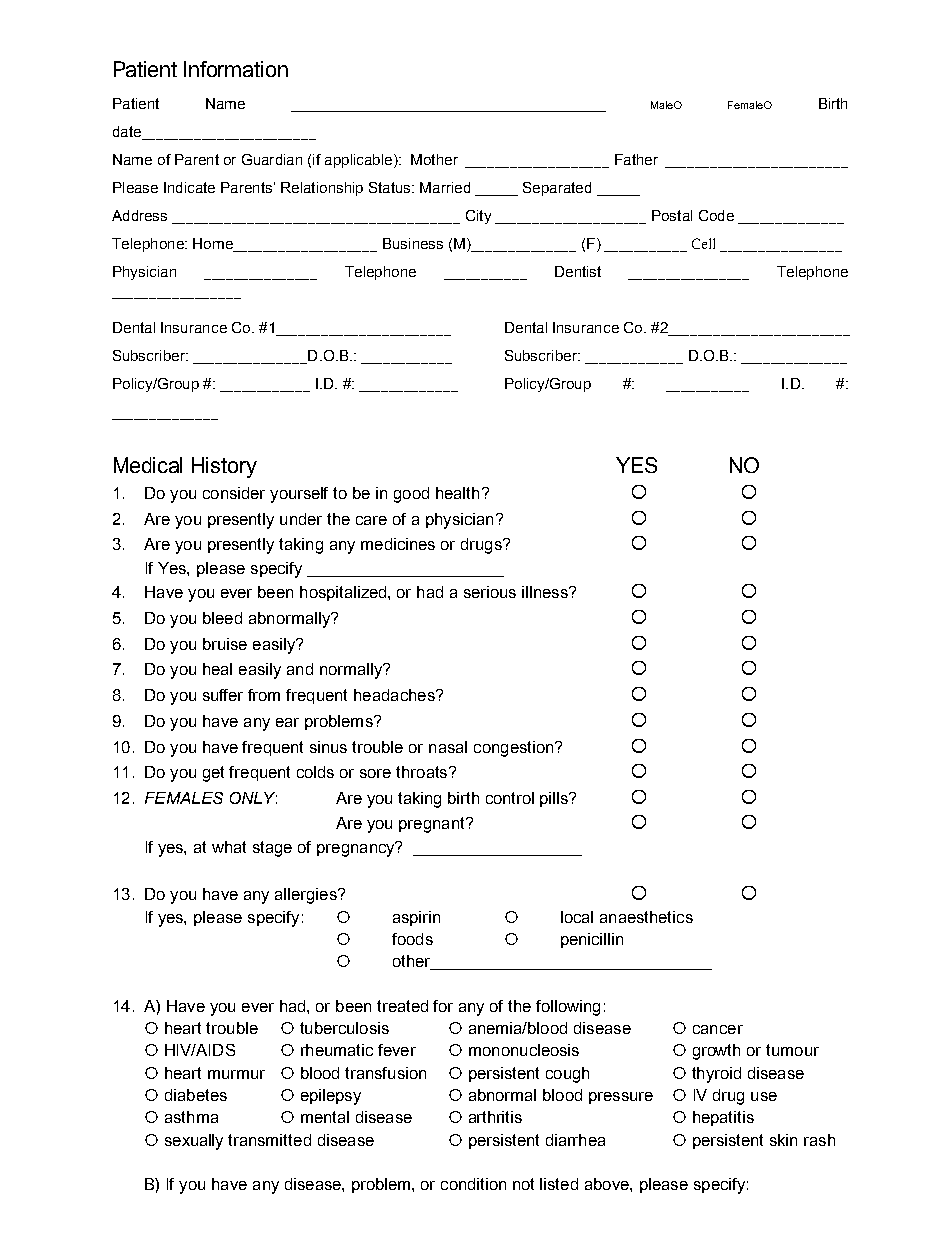 This screenshot has width=952, height=1233. Describe the element at coordinates (236, 69) in the screenshot. I see `Information` at that location.
